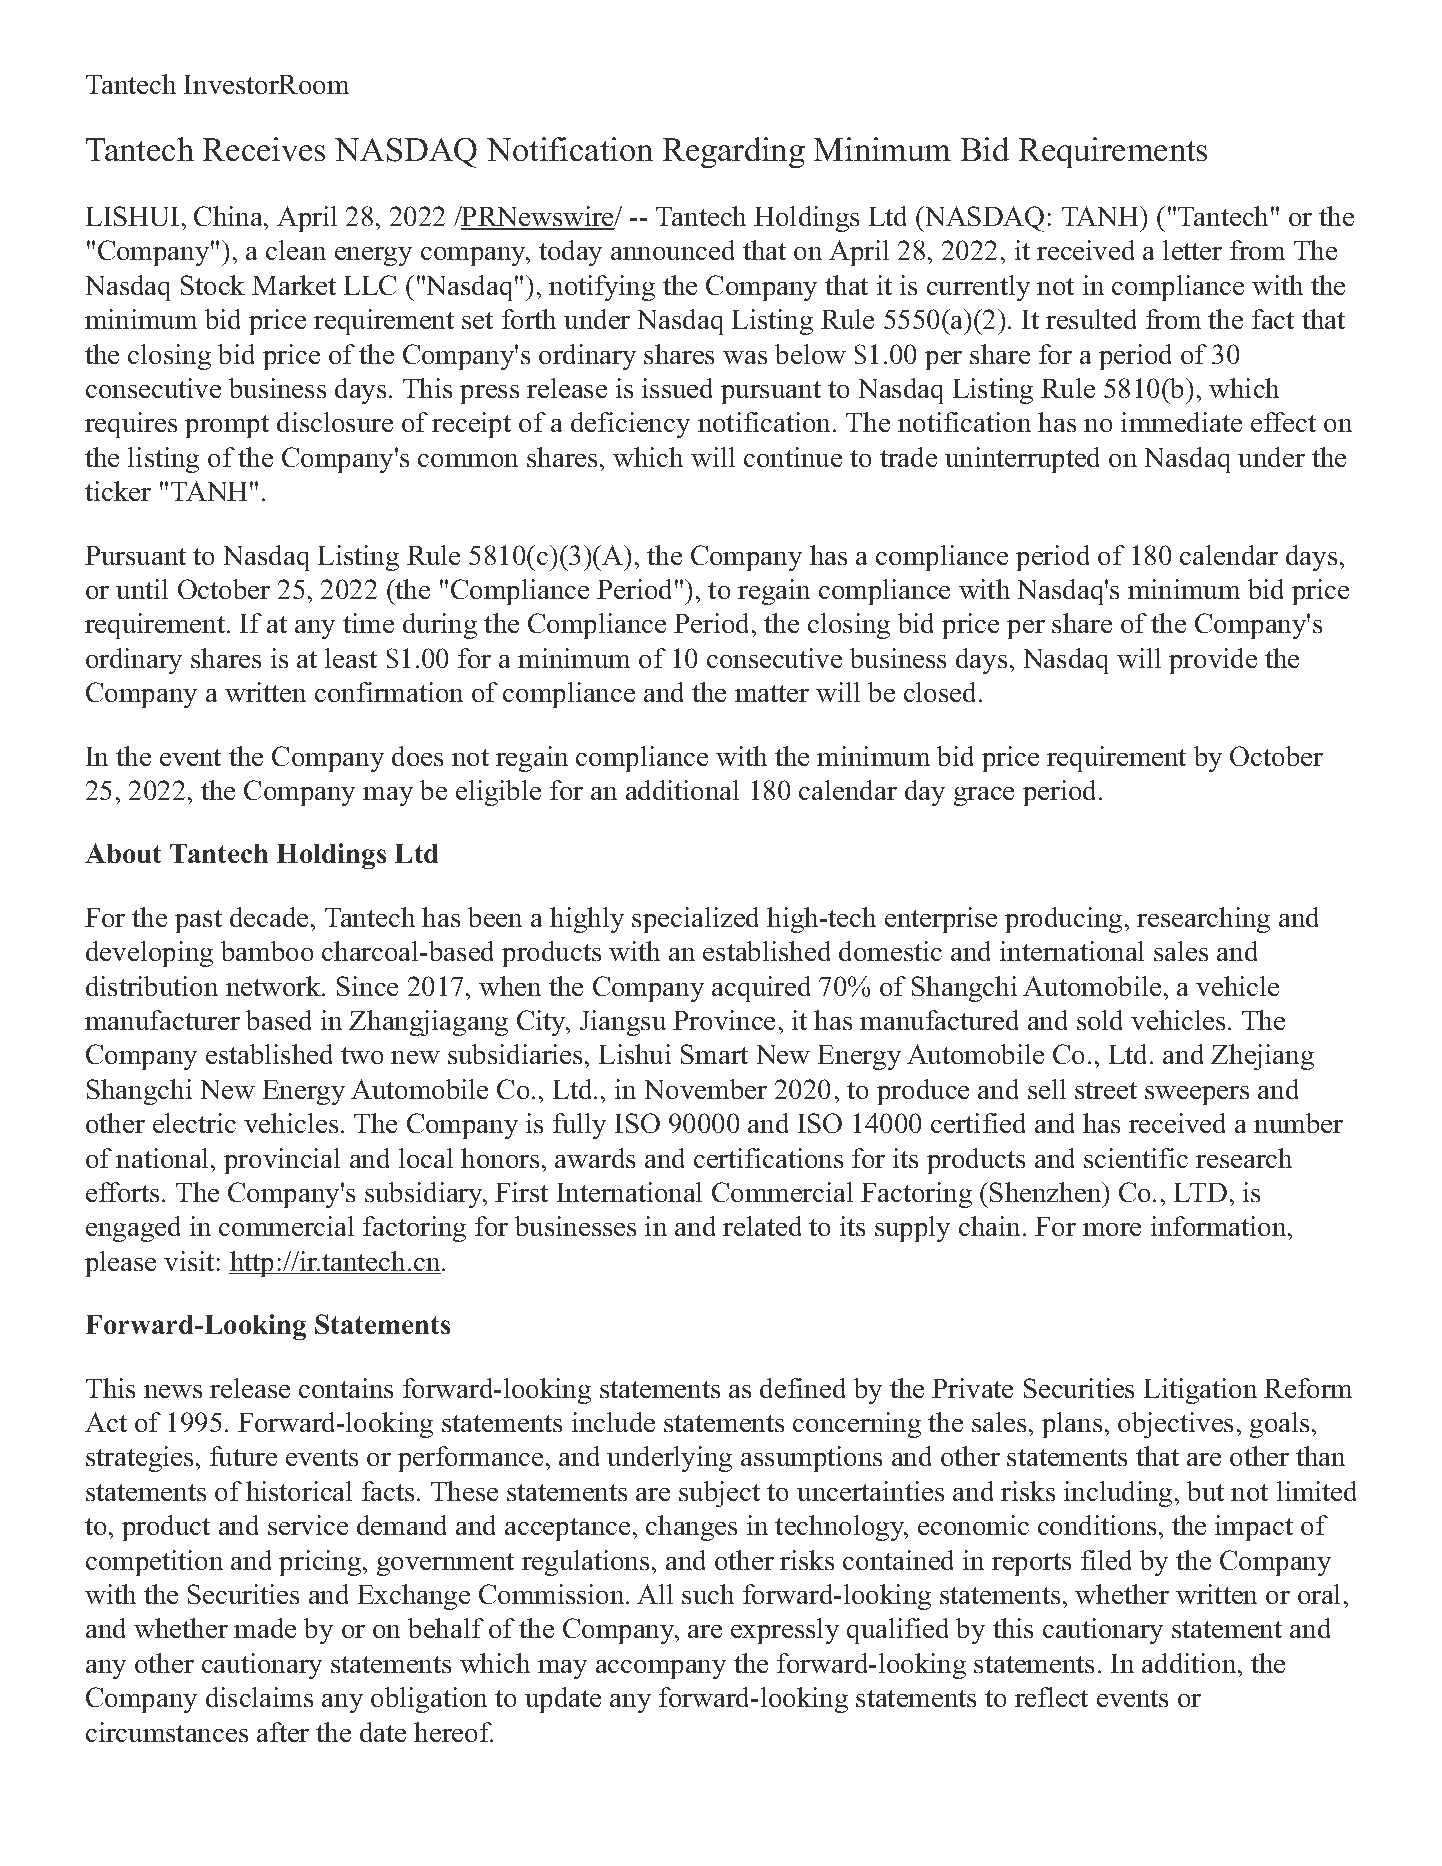 The height and width of the screenshot is (1866, 1442). Describe the element at coordinates (762, 1226) in the screenshot. I see `related` at that location.
